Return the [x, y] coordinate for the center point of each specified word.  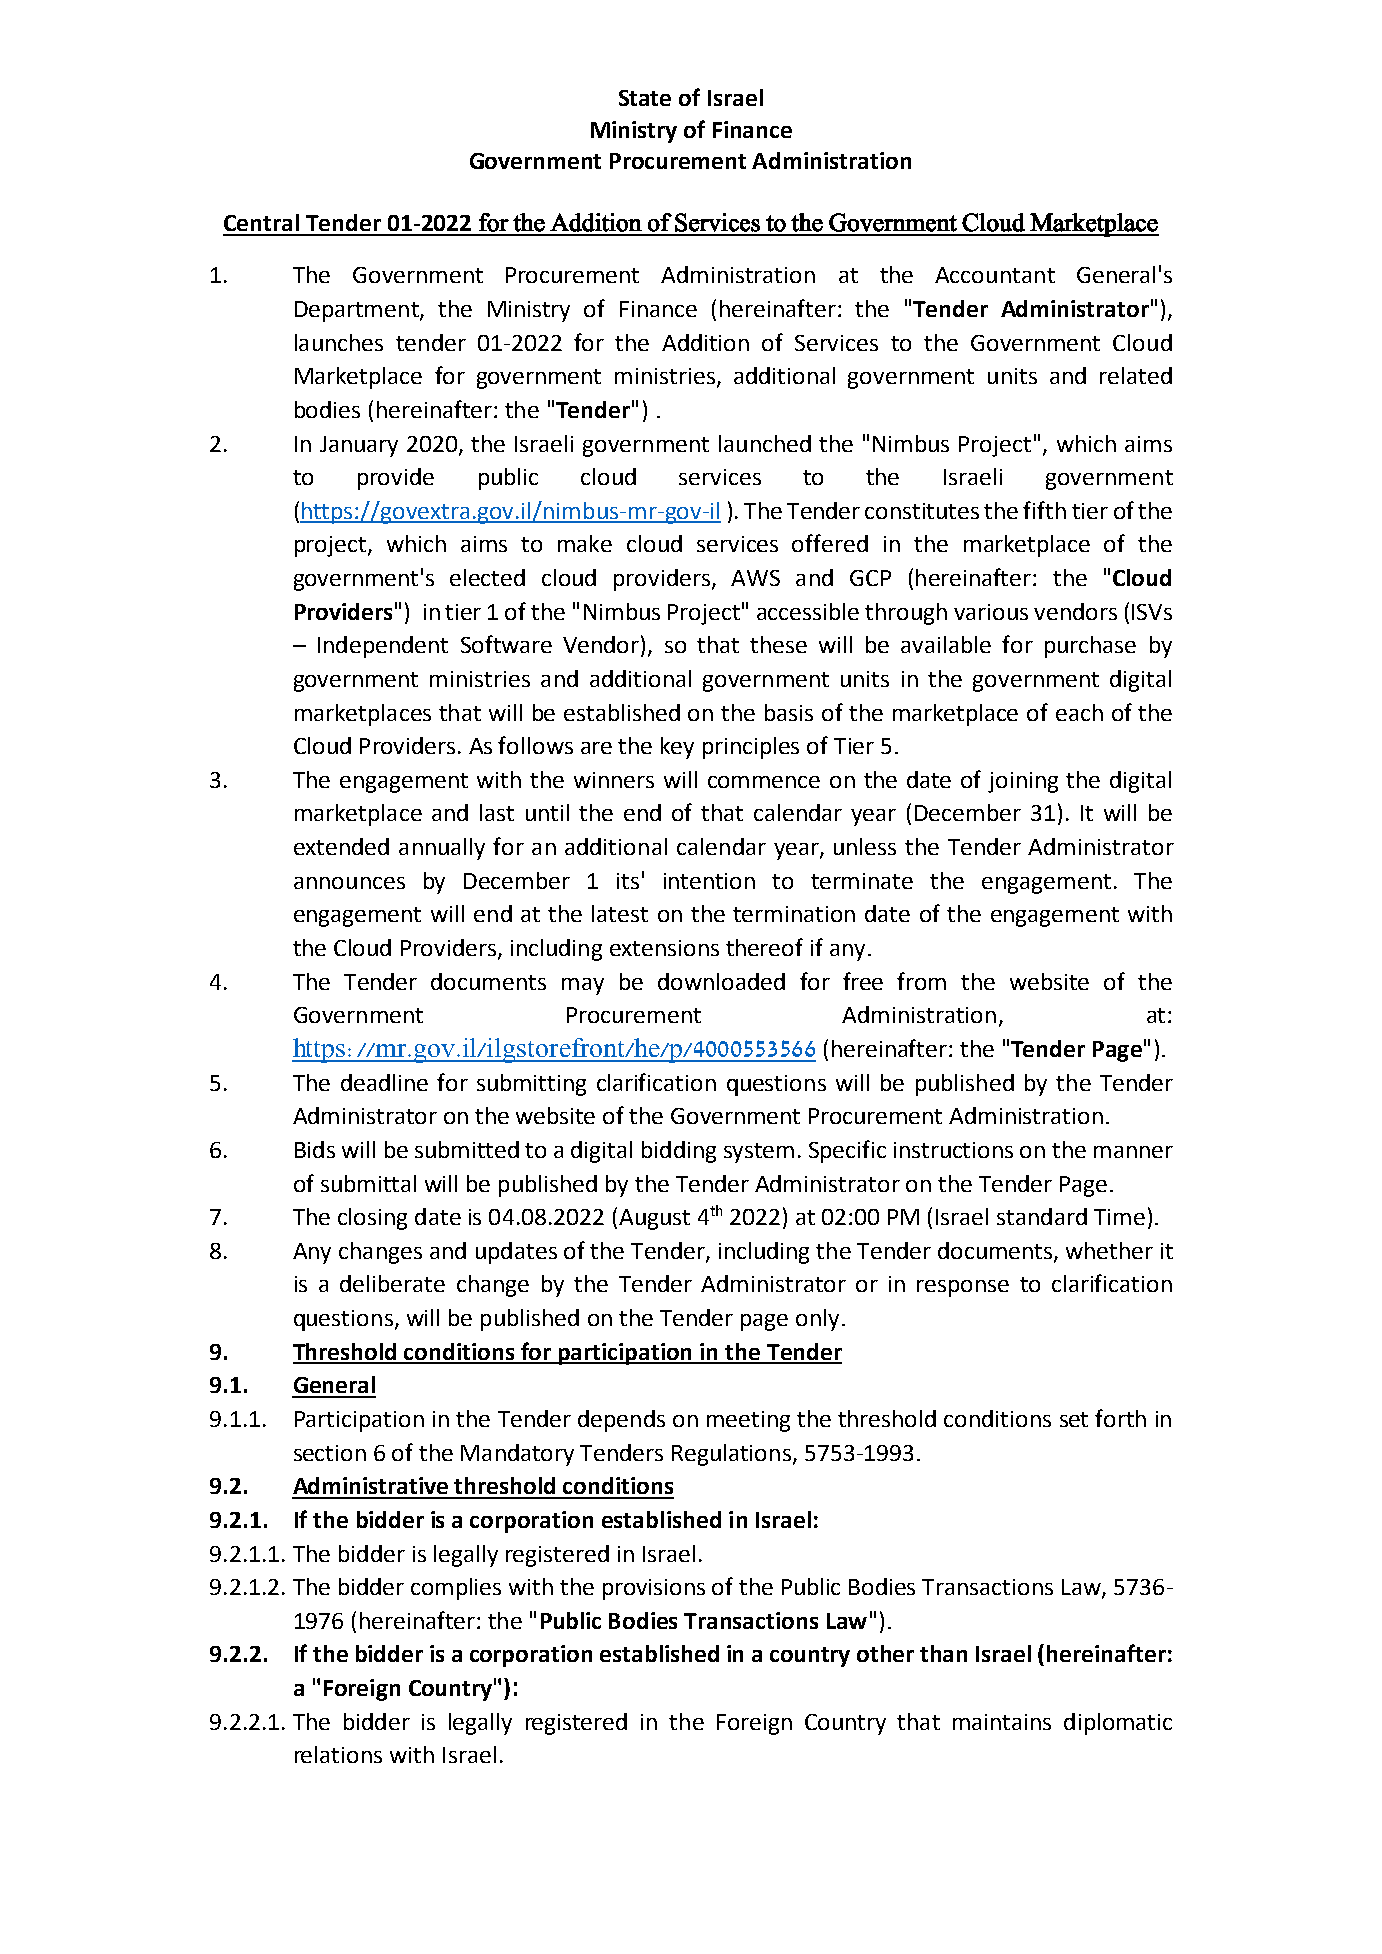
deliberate [392, 1283]
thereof [764, 947]
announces [349, 883]
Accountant [995, 275]
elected [487, 577]
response [963, 1288]
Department [358, 311]
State [645, 98]
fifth [1044, 510]
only [817, 1320]
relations [338, 1754]
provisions [654, 1589]
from [921, 981]
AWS [755, 578]
